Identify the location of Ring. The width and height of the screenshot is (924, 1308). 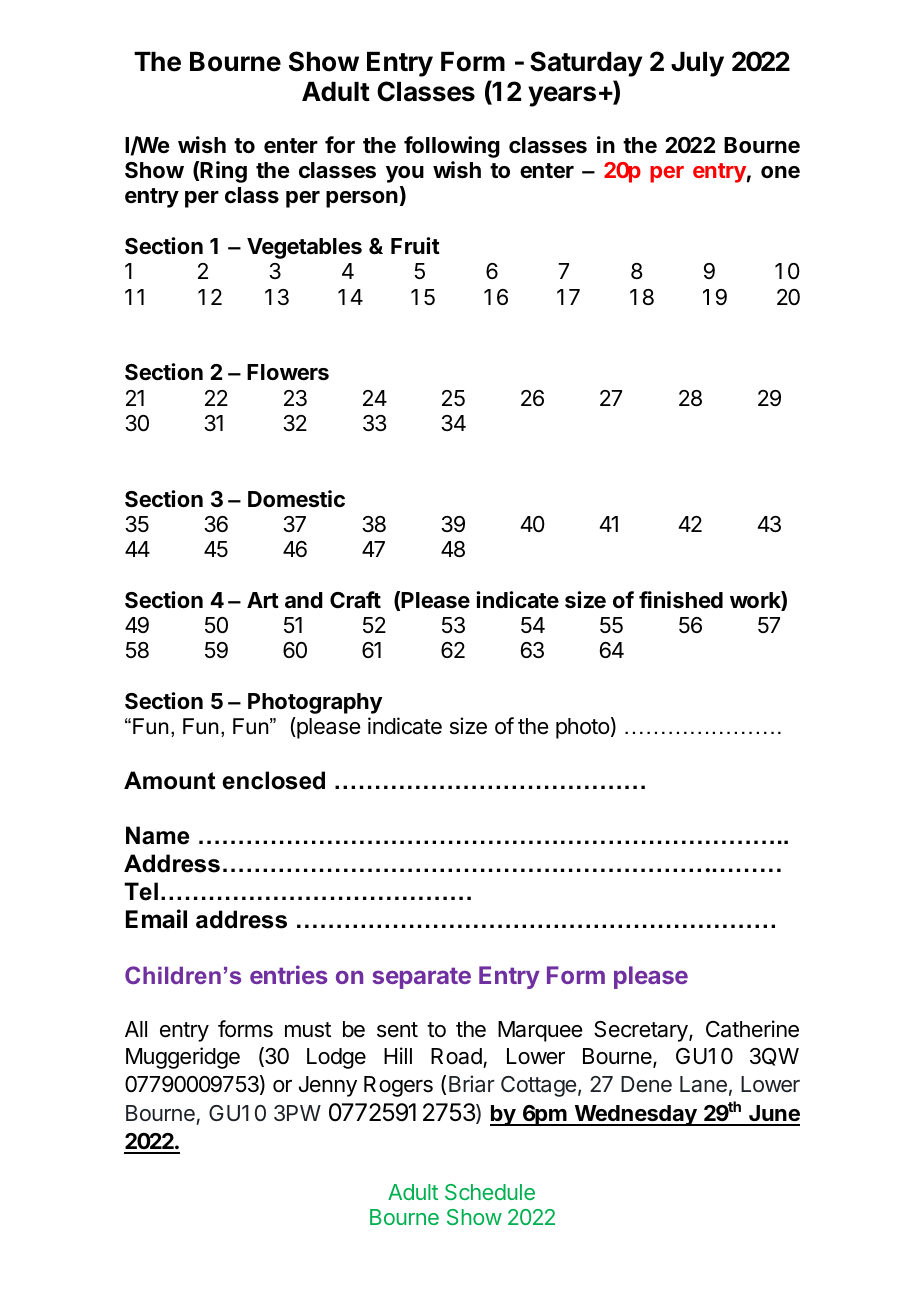
(223, 172).
